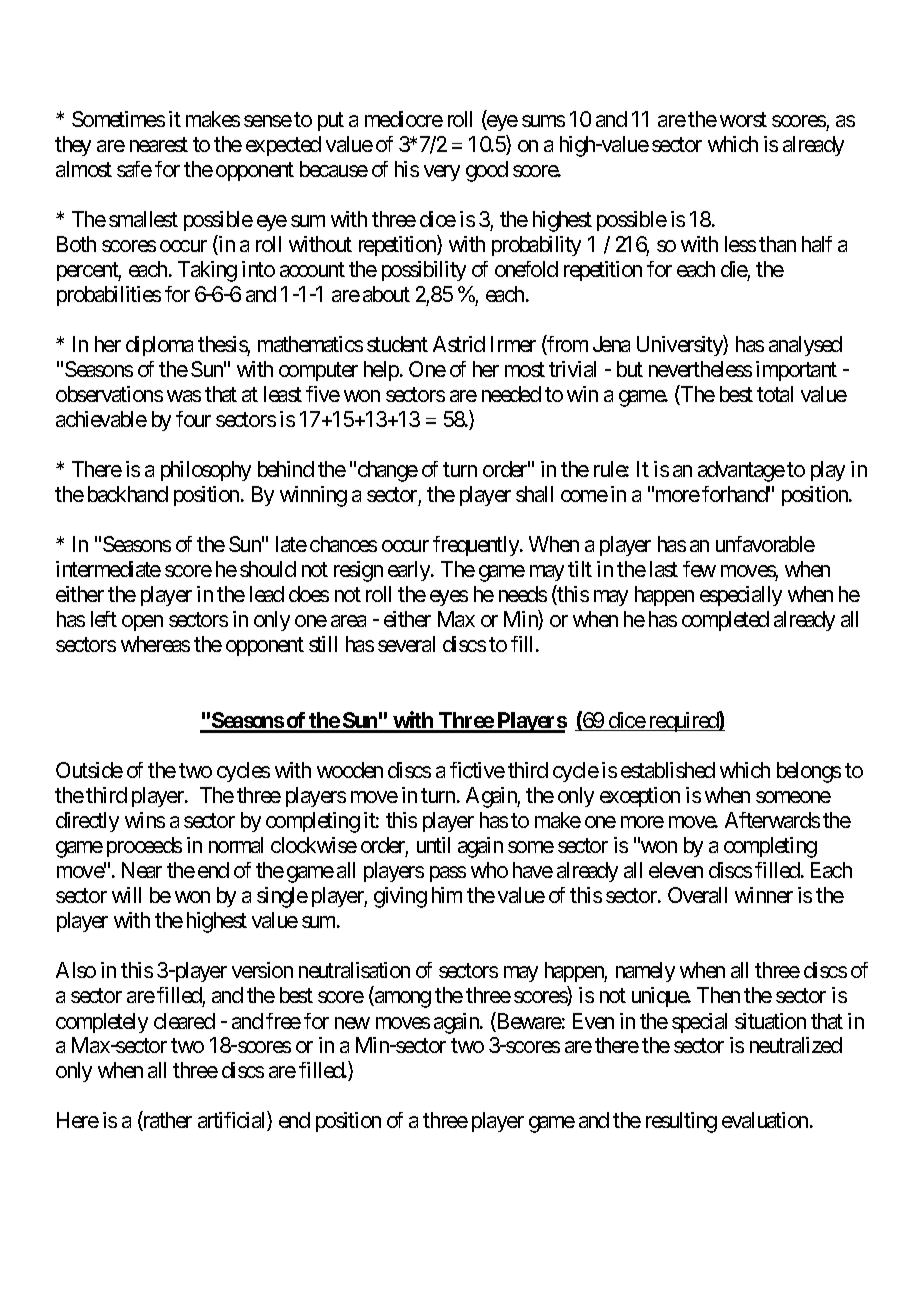 The width and height of the screenshot is (924, 1308). Describe the element at coordinates (725, 621) in the screenshot. I see `completed` at that location.
